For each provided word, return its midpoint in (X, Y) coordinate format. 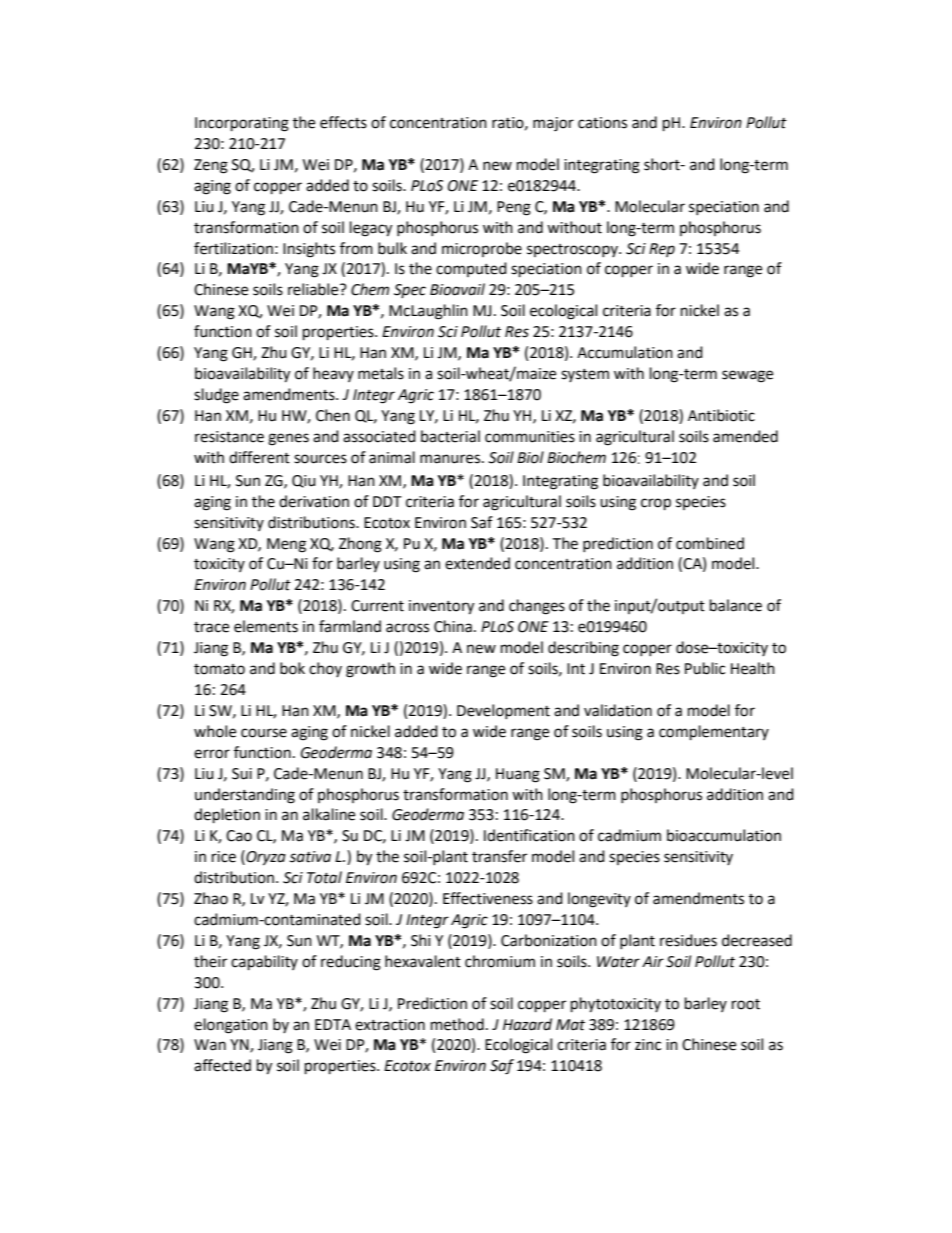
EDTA (333, 1024)
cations (602, 123)
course (264, 733)
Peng (514, 208)
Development (503, 711)
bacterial (450, 436)
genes (288, 439)
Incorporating (242, 124)
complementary (714, 733)
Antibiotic (721, 415)
